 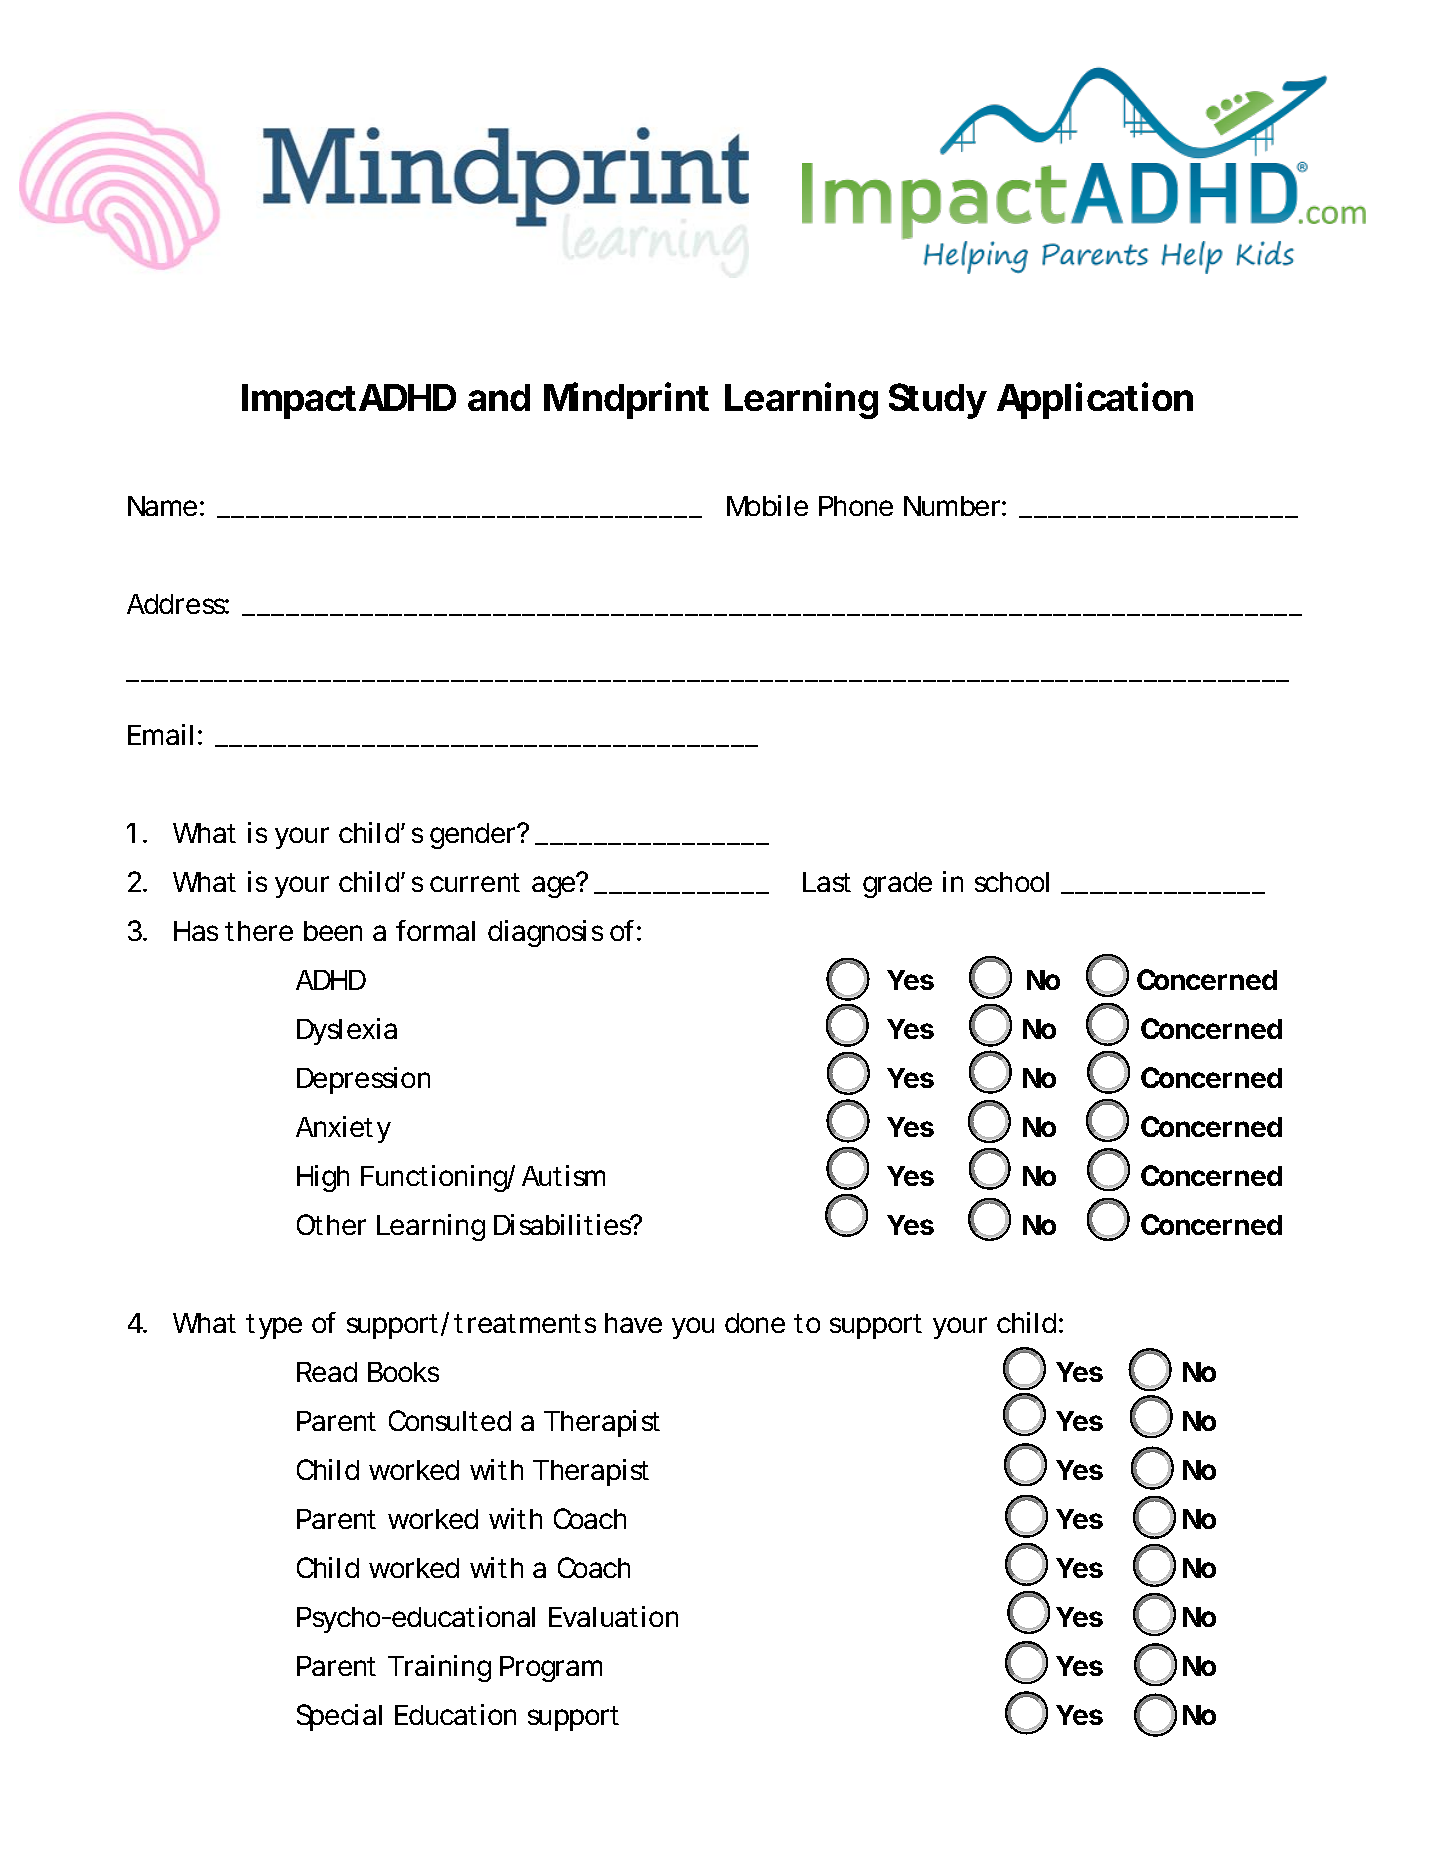 I want to click on Email, so click(x=160, y=734).
